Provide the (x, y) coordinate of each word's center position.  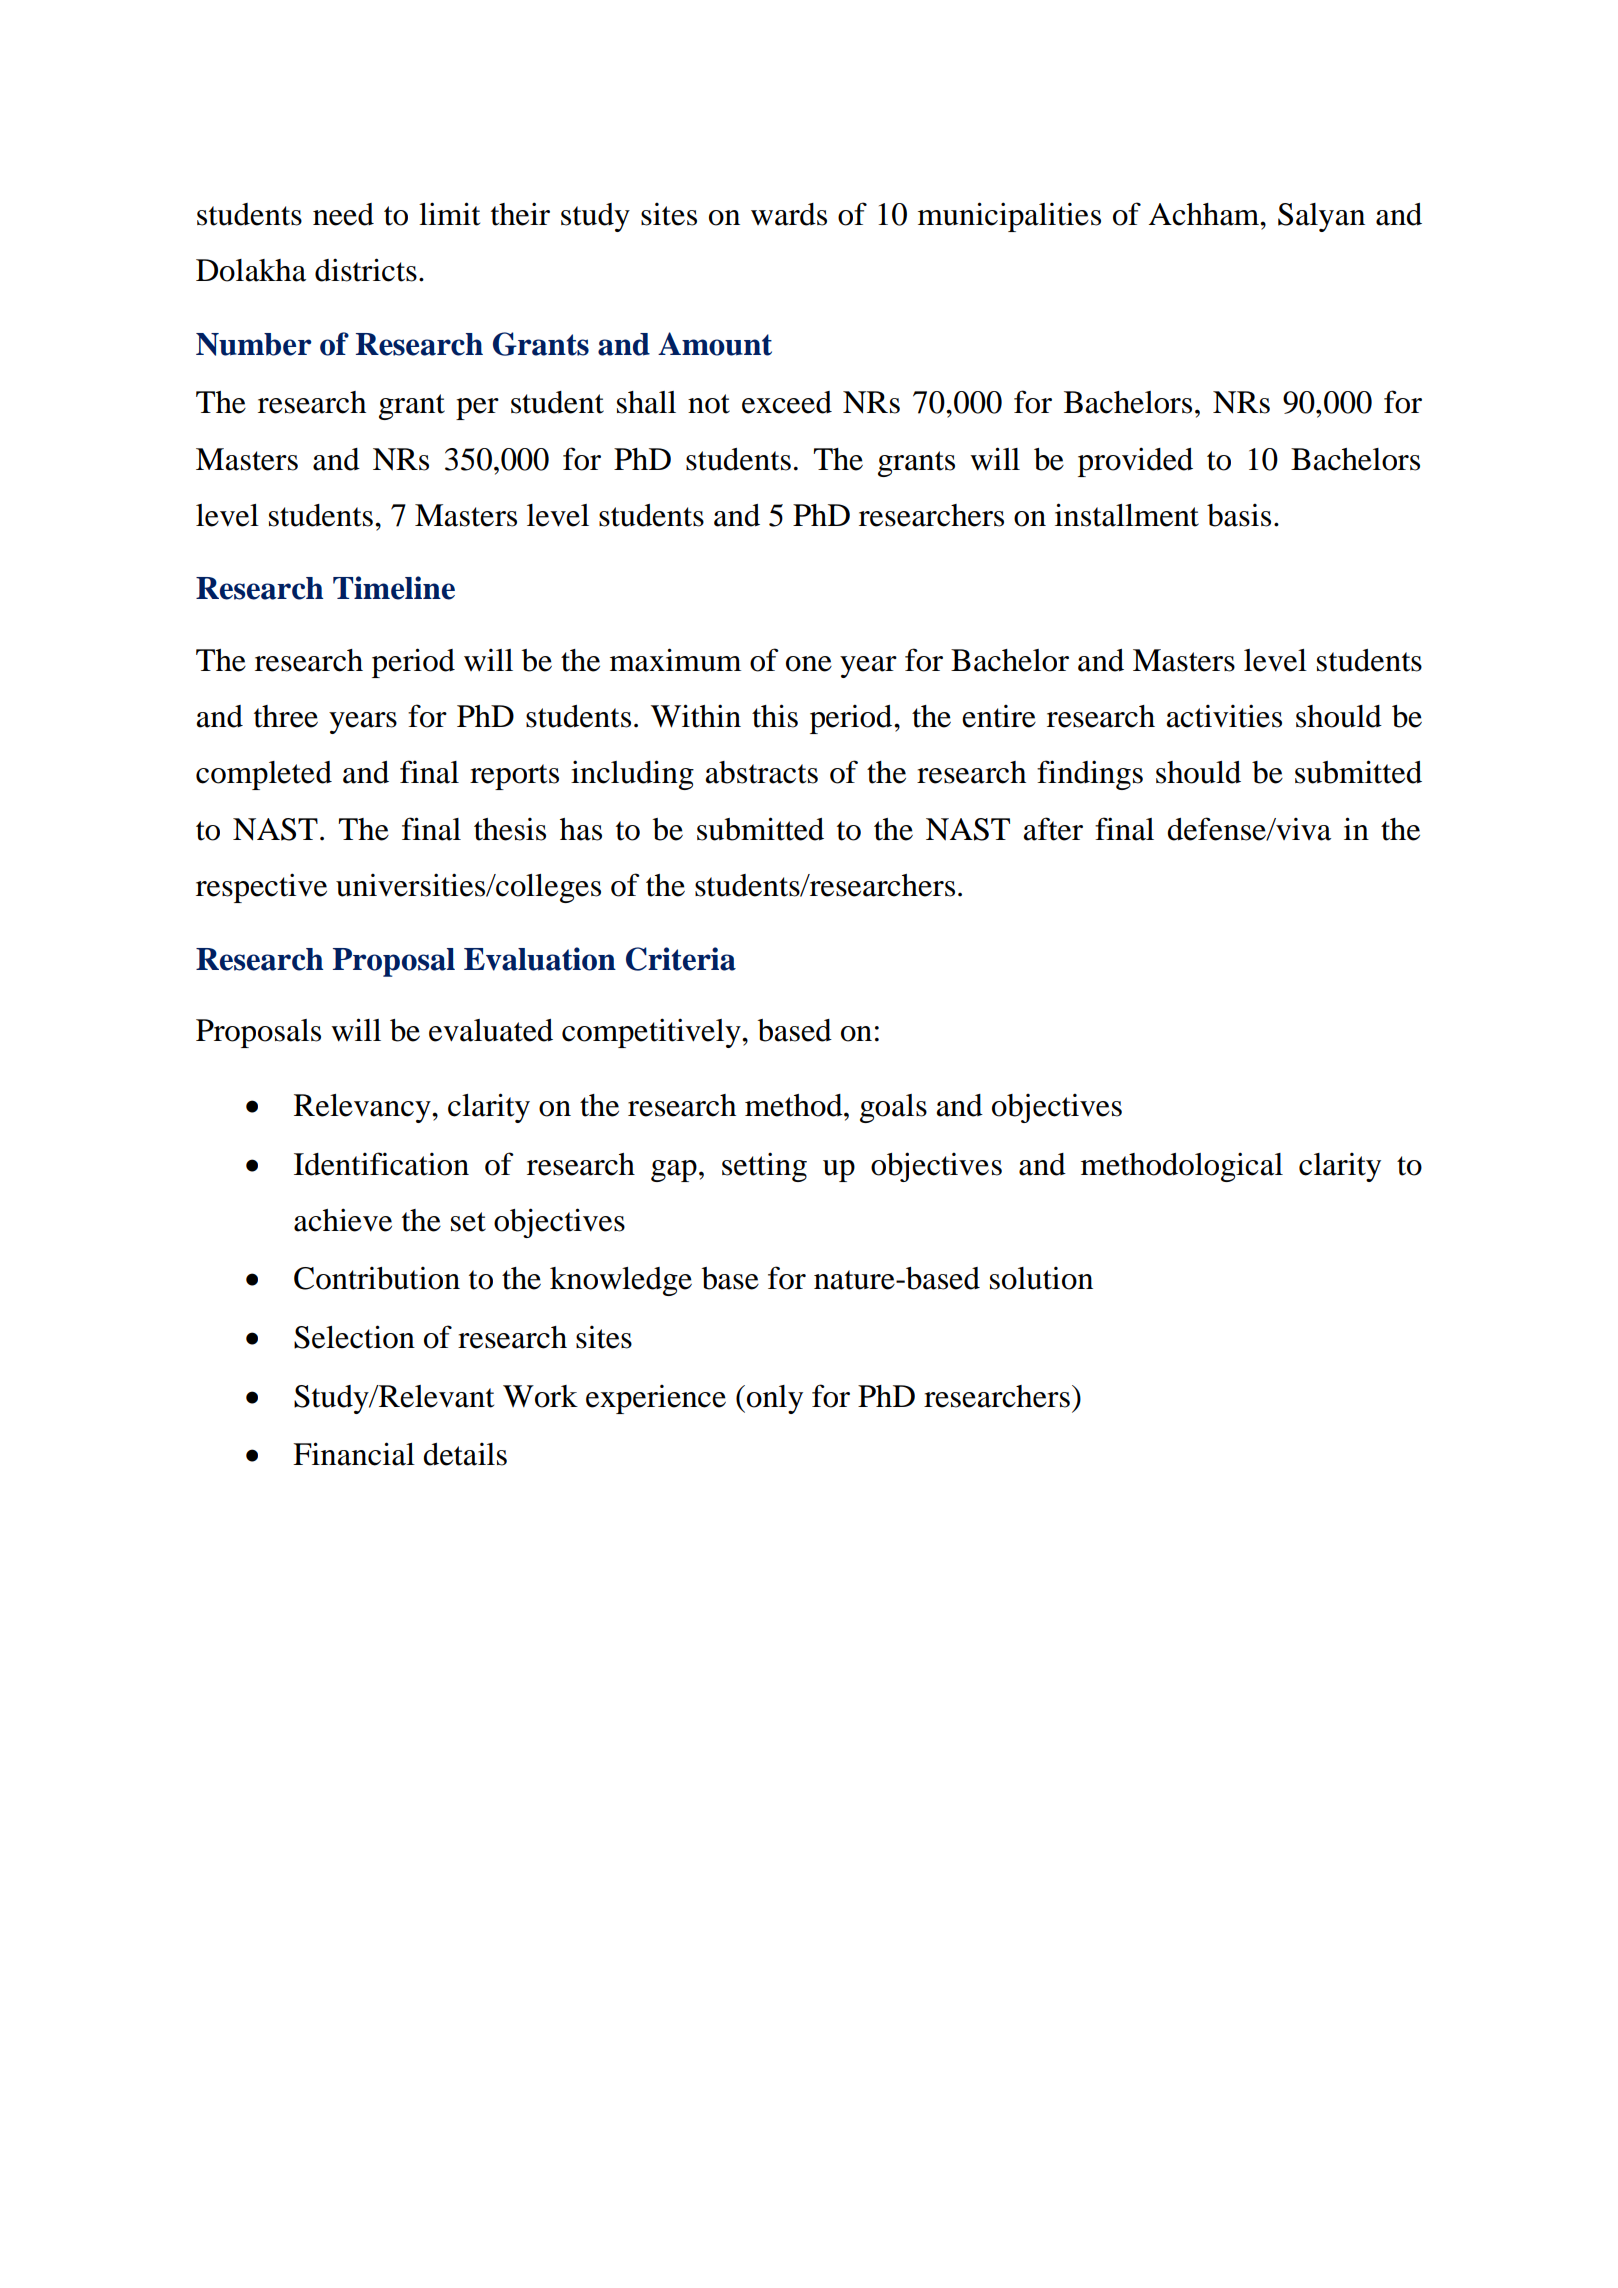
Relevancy (363, 1108)
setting (764, 1167)
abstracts (761, 772)
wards (789, 214)
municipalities (1009, 217)
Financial (354, 1454)
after (1053, 829)
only (775, 1399)
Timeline (394, 588)
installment (1127, 515)
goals (893, 1108)
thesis (510, 829)
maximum (675, 660)
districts (366, 270)
